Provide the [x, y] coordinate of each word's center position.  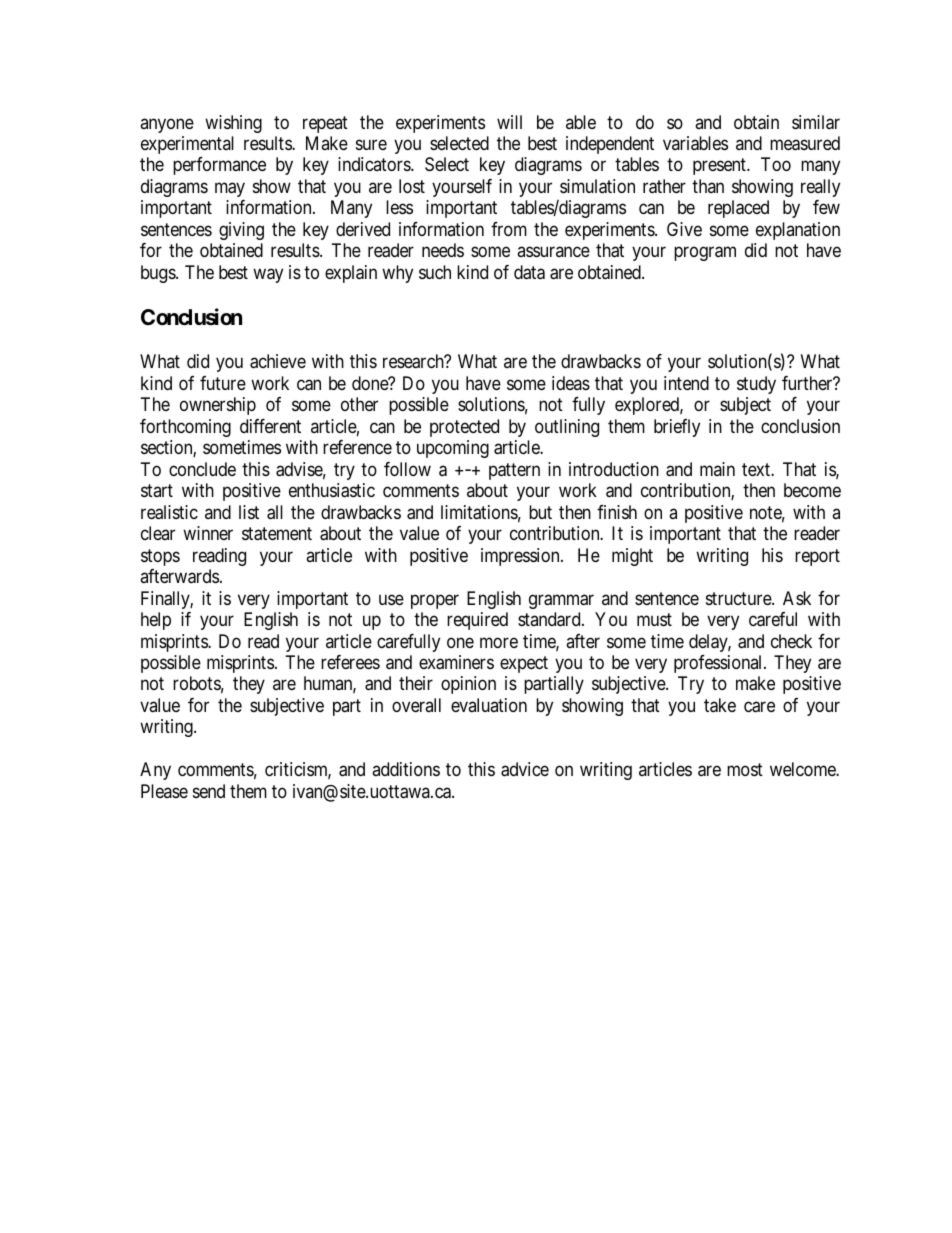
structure [739, 598]
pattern [514, 471]
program [705, 254]
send [209, 791]
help [156, 621]
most [745, 770]
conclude [202, 469]
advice [525, 769]
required [477, 621]
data [529, 272]
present [720, 167]
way [268, 275]
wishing [233, 124]
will [509, 122]
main [717, 469]
